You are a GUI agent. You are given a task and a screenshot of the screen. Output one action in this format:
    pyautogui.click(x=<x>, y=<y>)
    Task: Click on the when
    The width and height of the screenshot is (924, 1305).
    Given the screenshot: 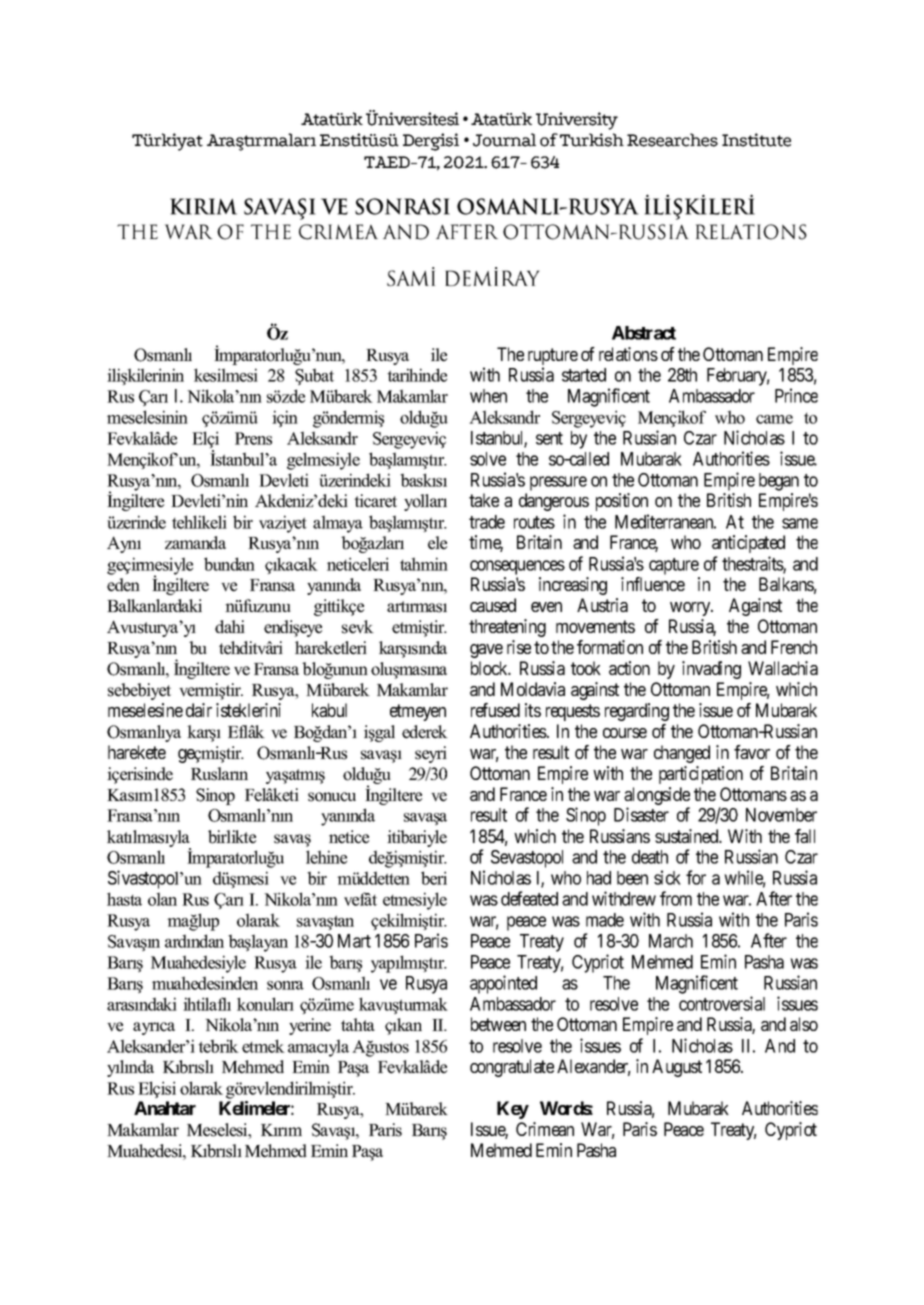 What is the action you would take?
    pyautogui.click(x=488, y=396)
